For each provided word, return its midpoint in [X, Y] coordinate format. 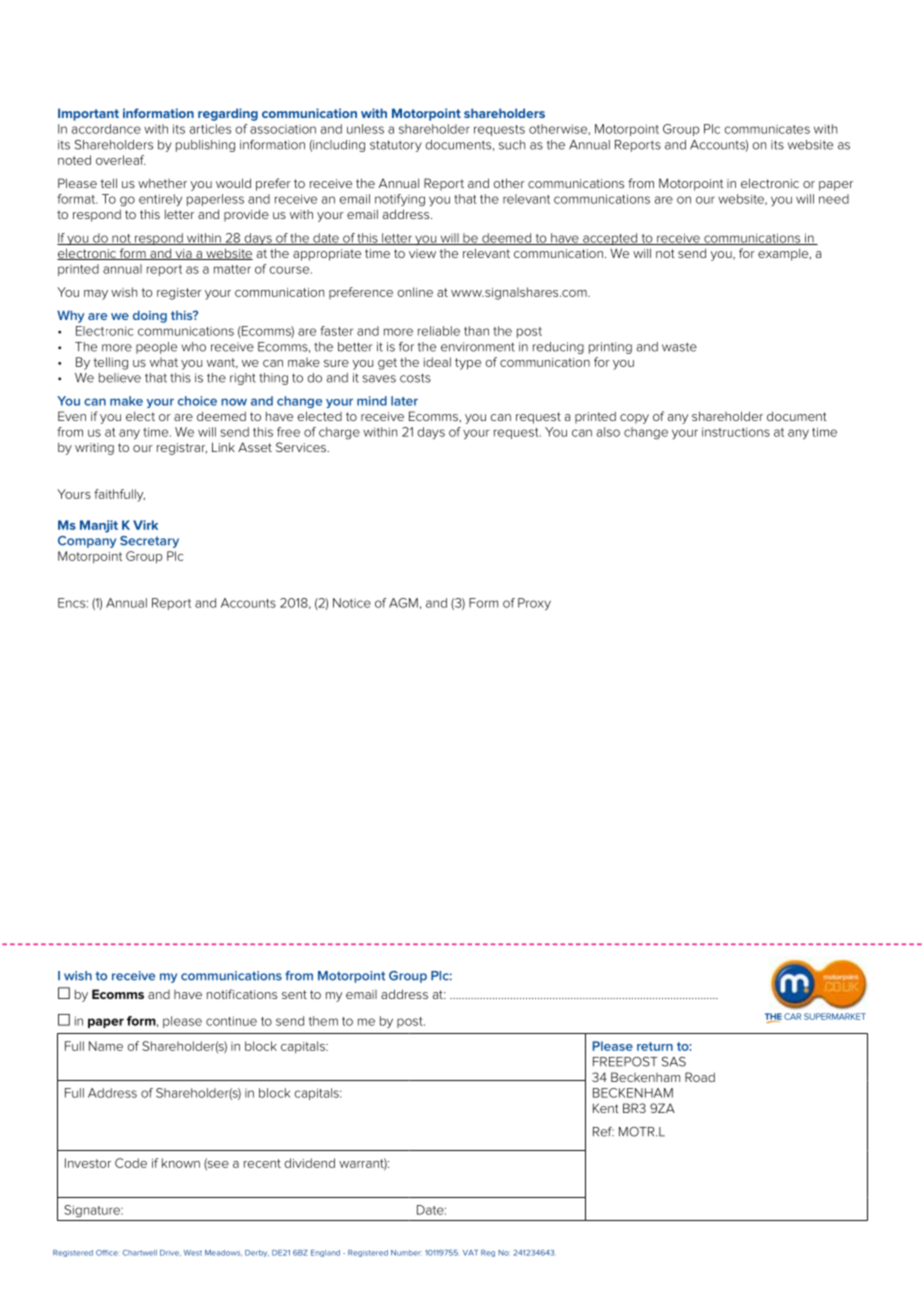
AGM [403, 603]
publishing [205, 146]
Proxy [534, 604]
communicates [767, 129]
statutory [396, 146]
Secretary [149, 542]
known [181, 1163]
